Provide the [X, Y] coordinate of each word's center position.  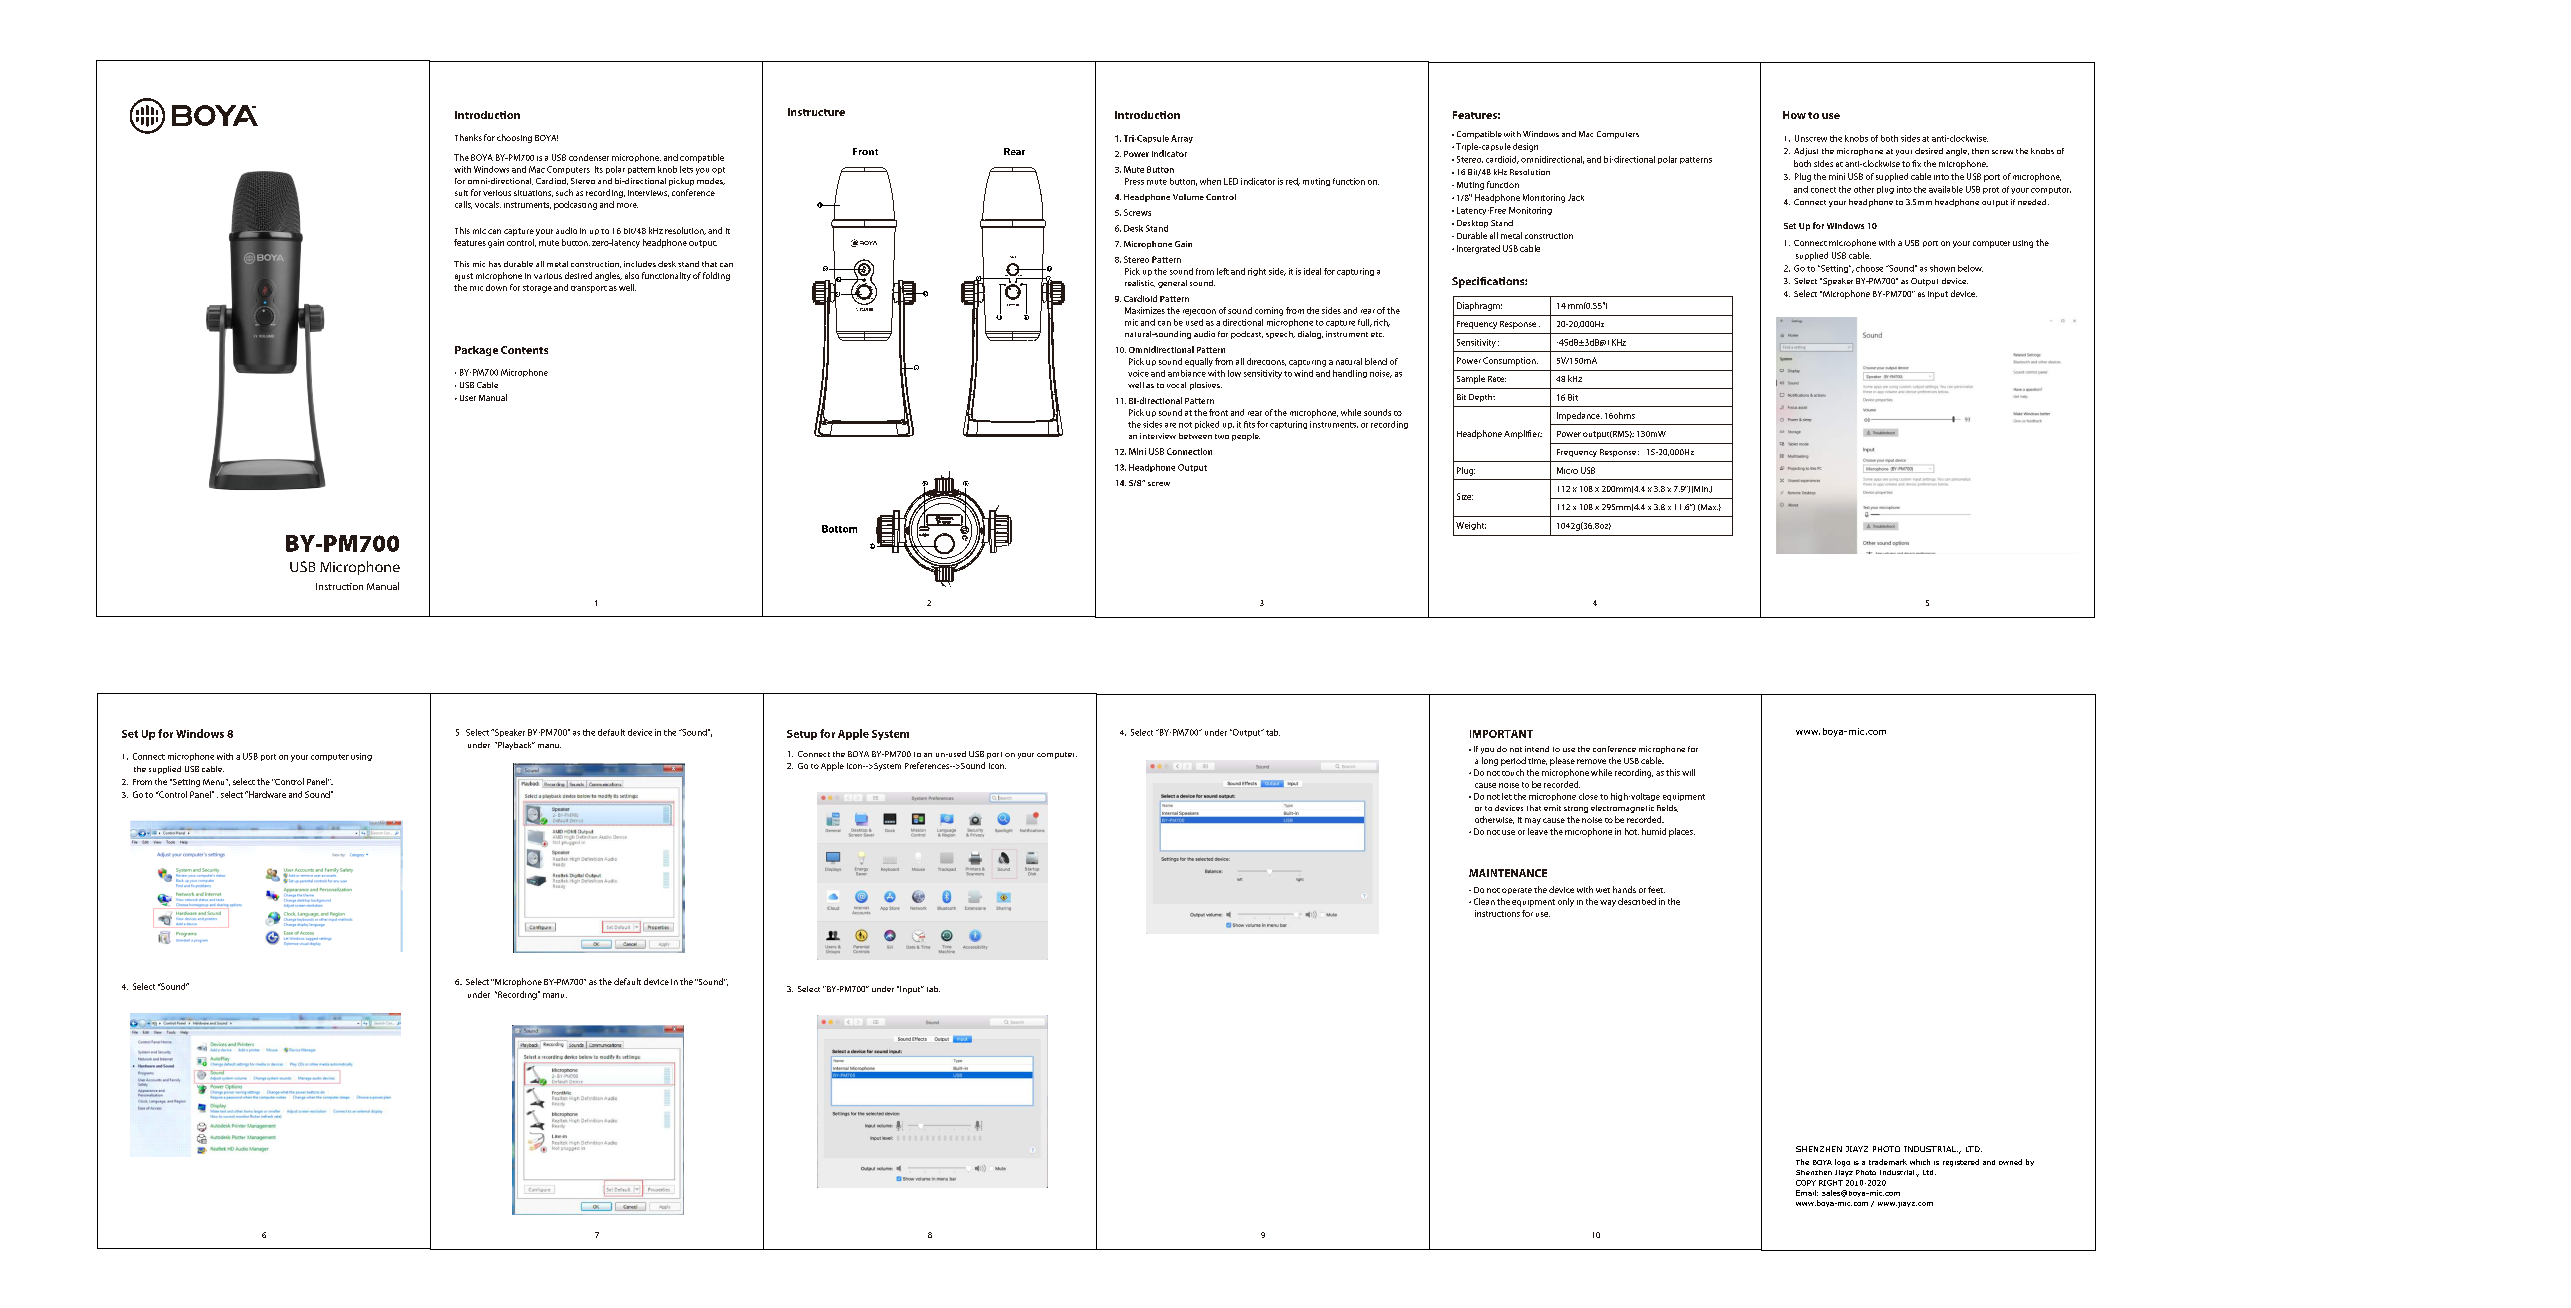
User [468, 398]
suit [461, 193]
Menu [215, 782]
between [1195, 436]
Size [1465, 496]
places [1682, 832]
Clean [1484, 901]
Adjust [1806, 152]
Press [1134, 181]
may [1533, 821]
